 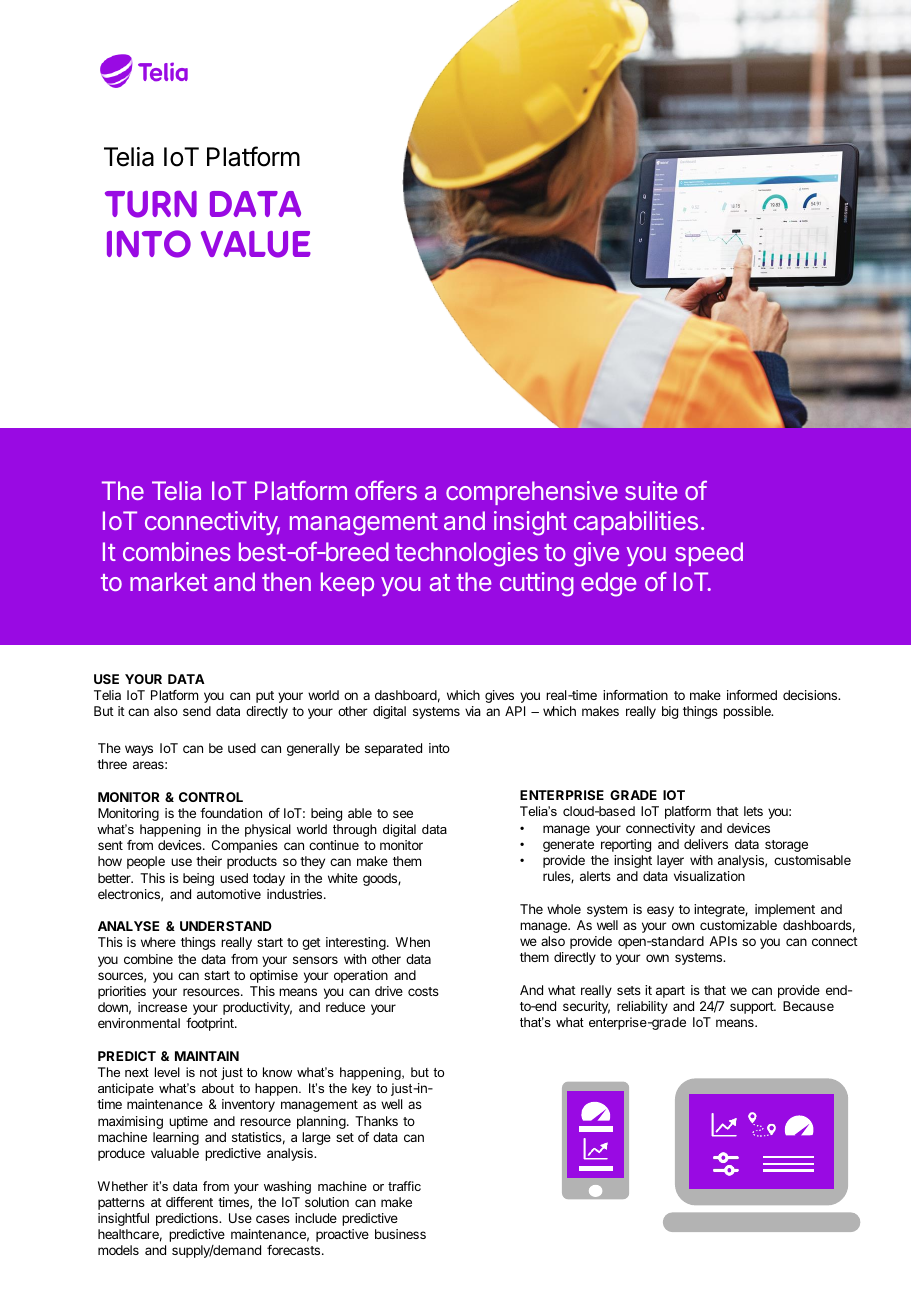 What do you see at coordinates (752, 1008) in the image?
I see `support` at bounding box center [752, 1008].
